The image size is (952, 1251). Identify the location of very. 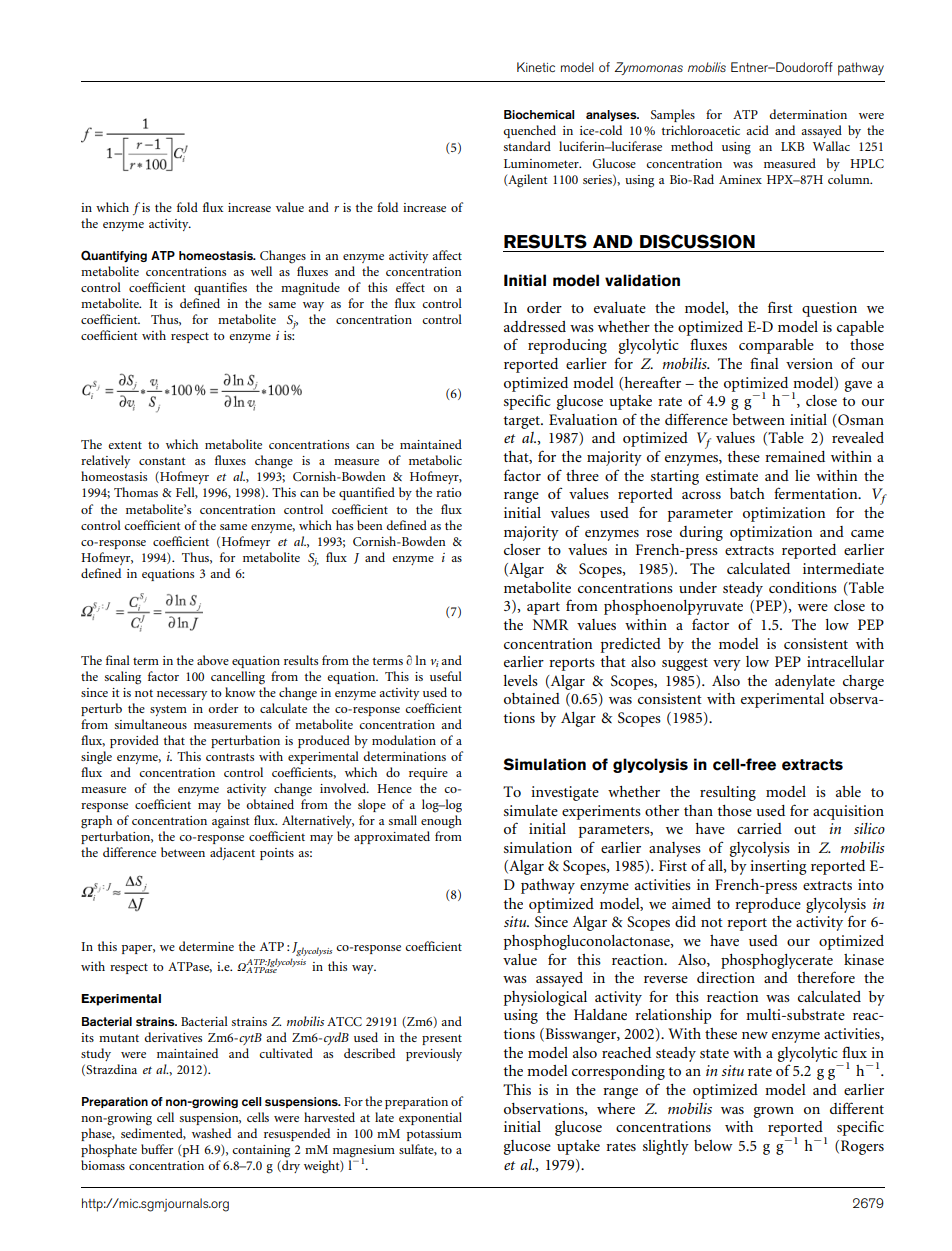
(727, 665).
